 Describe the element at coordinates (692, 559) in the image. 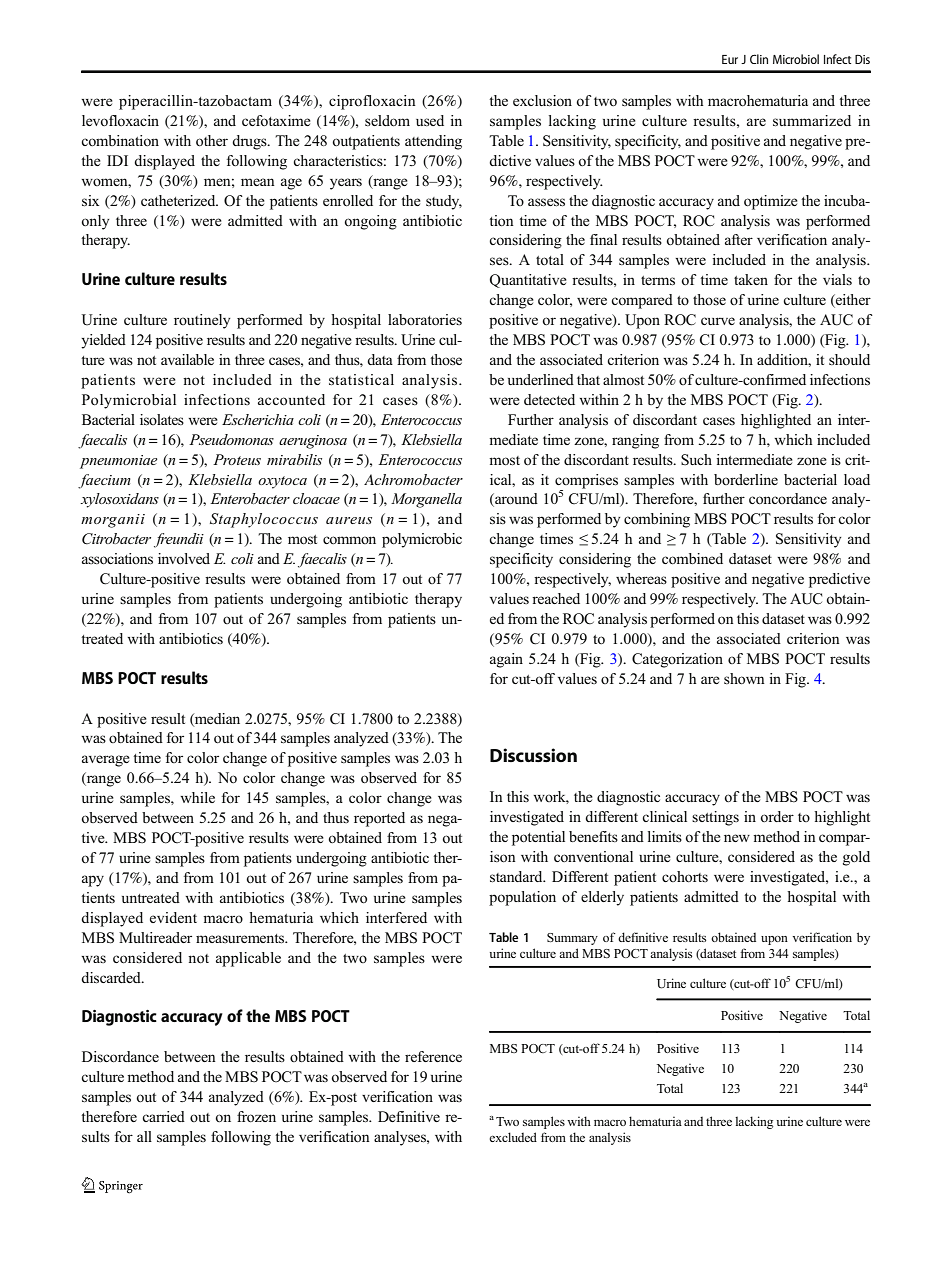

I see `combined` at that location.
